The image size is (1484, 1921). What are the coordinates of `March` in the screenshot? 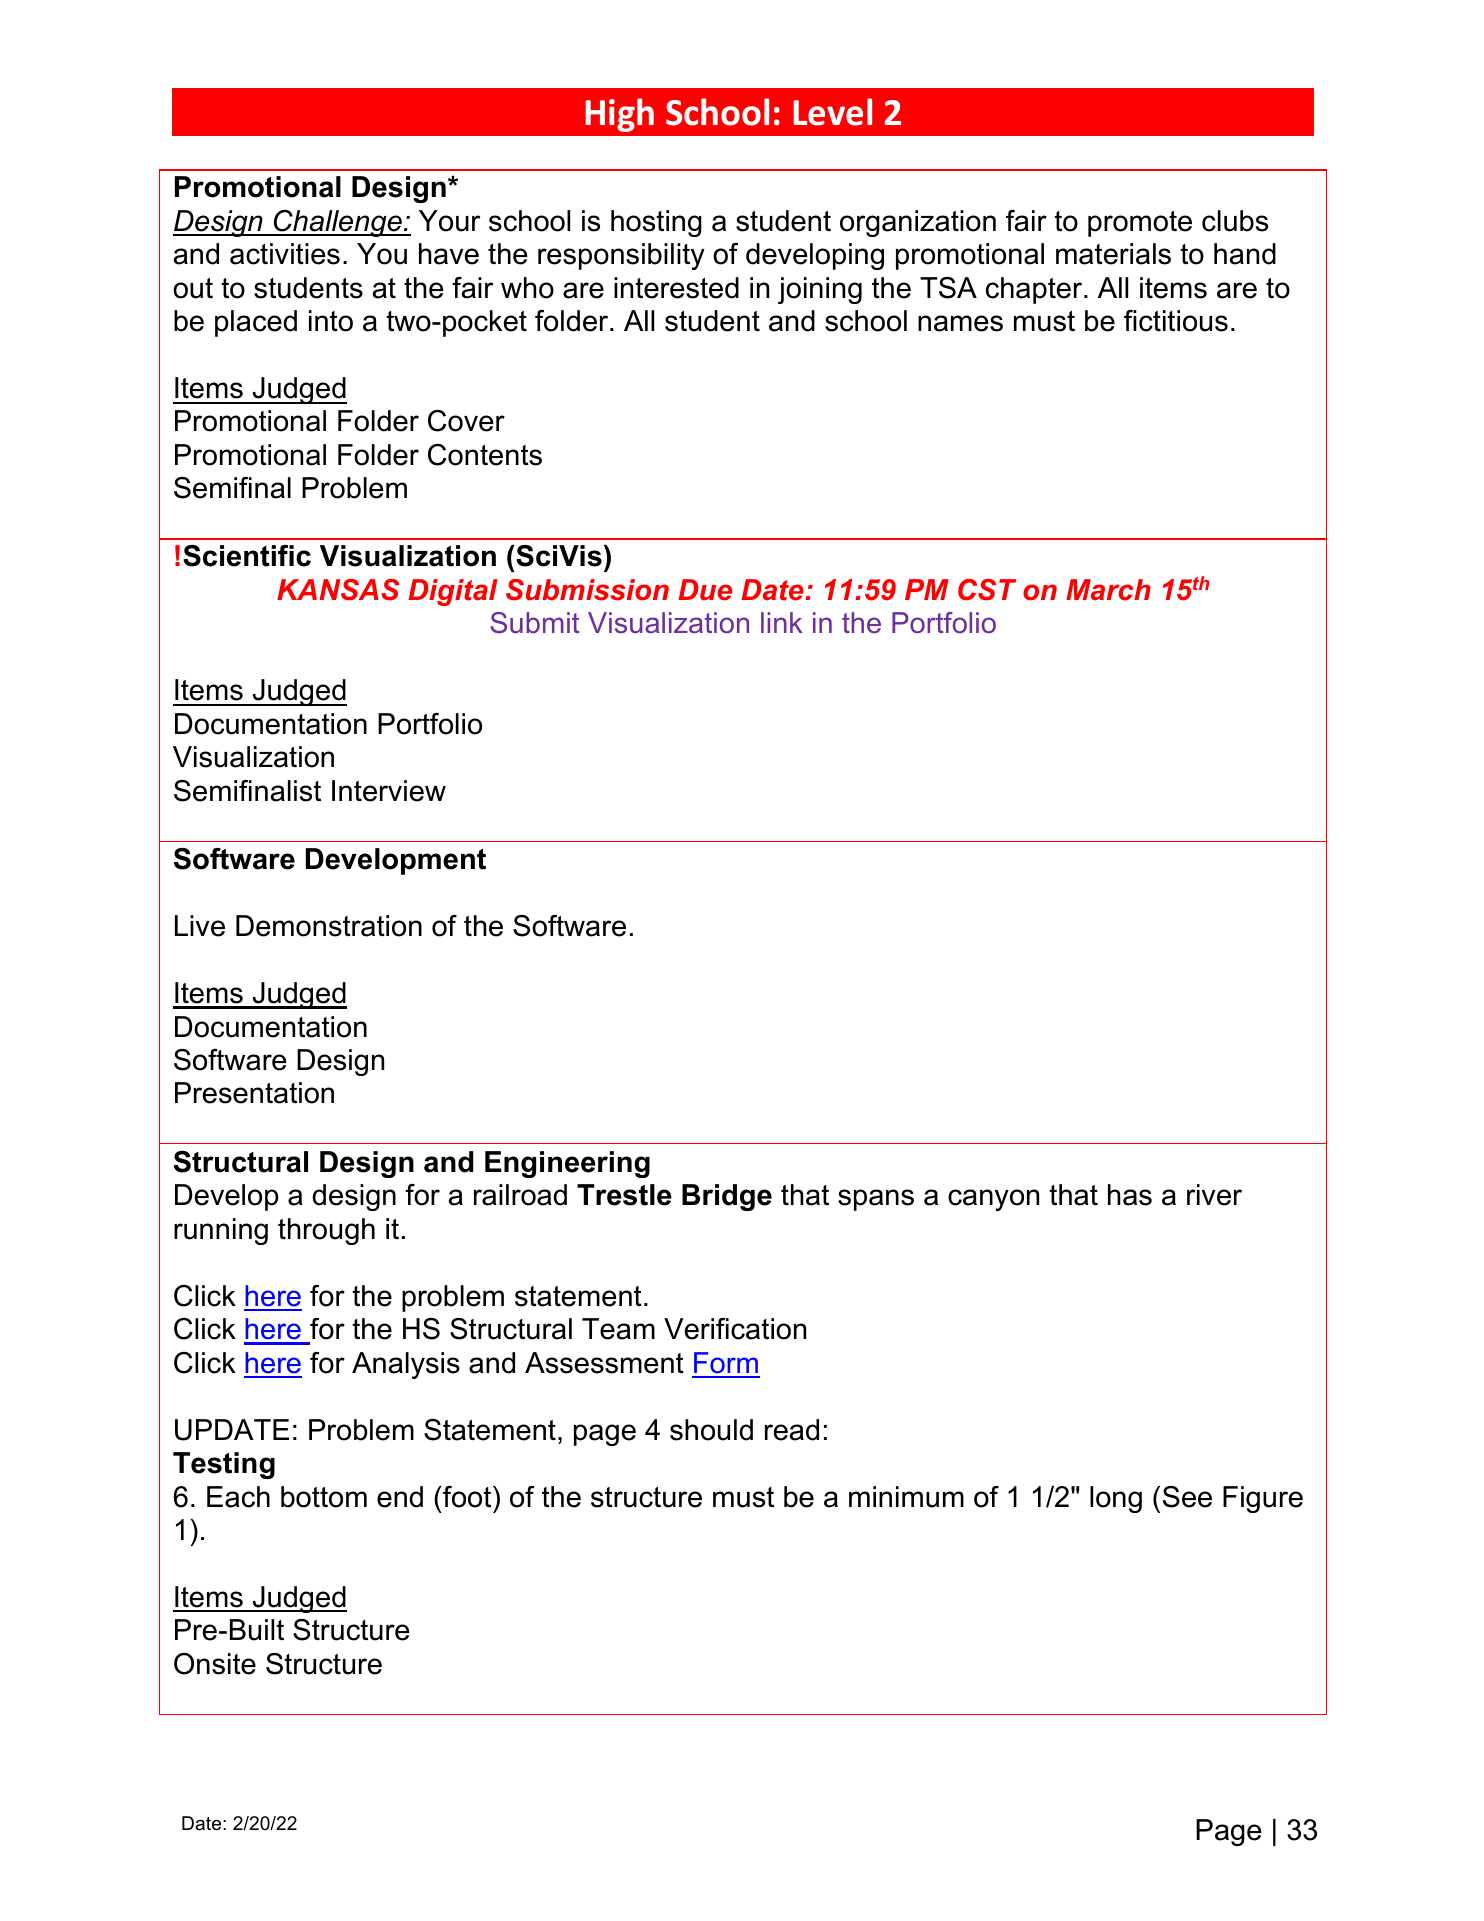 It's located at (1108, 590).
